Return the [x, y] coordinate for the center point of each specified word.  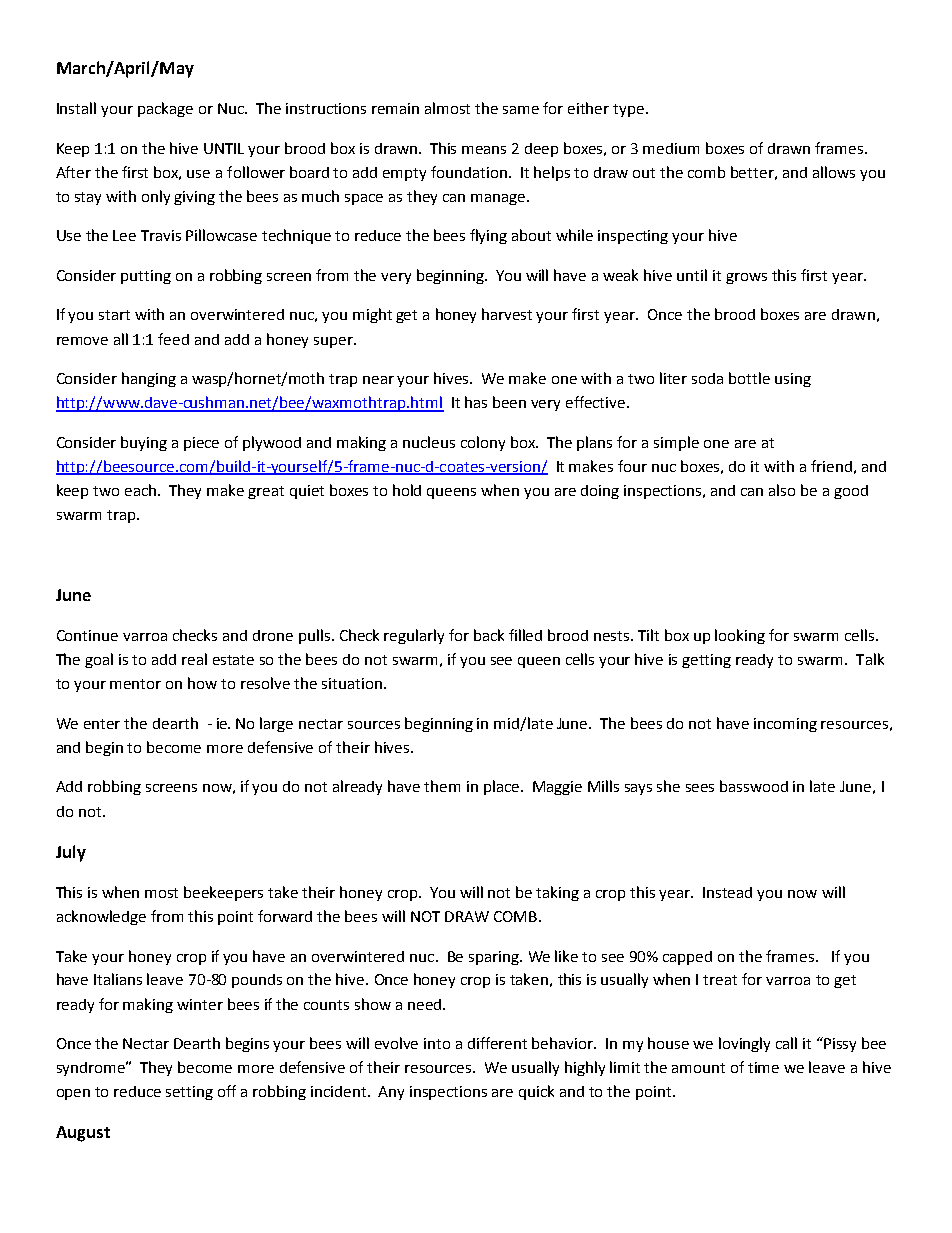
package [165, 109]
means [484, 150]
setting [189, 1093]
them [442, 786]
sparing [495, 958]
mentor [135, 684]
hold [407, 490]
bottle [749, 378]
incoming [785, 725]
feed [173, 339]
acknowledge [101, 917]
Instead [727, 892]
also [782, 490]
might [372, 315]
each [142, 490]
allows [834, 172]
